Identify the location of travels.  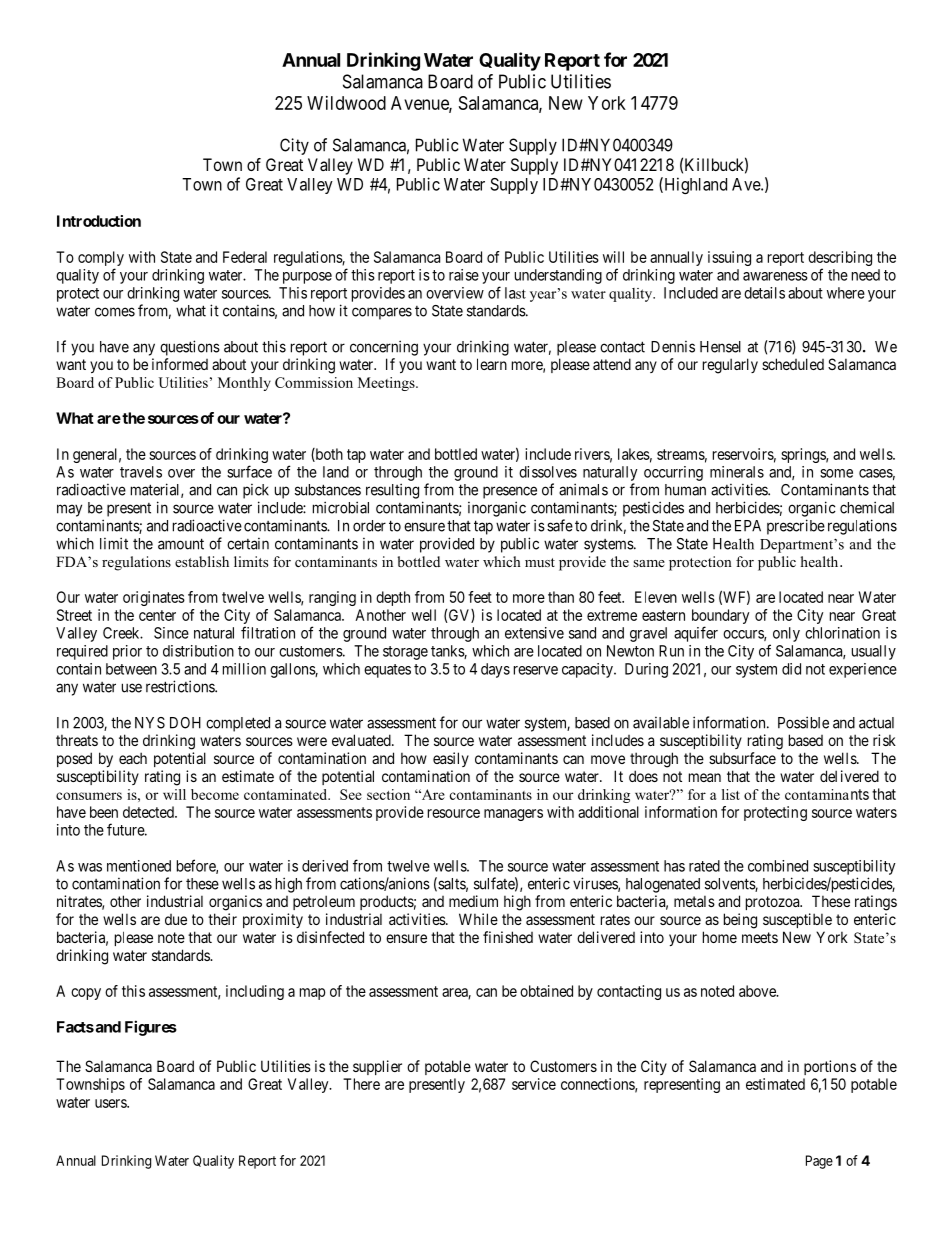
(141, 472).
